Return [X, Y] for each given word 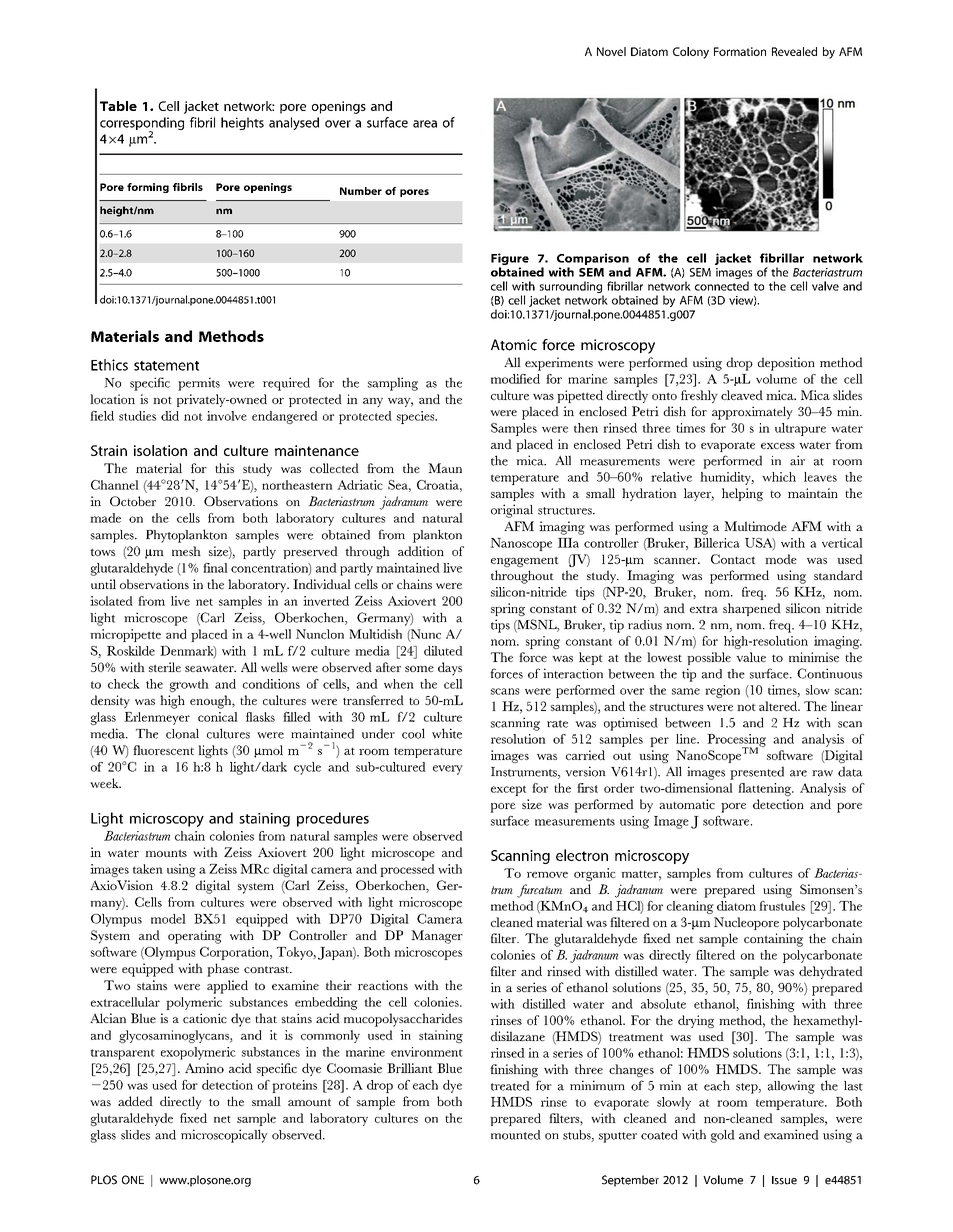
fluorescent [163, 750]
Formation [740, 51]
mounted [515, 1135]
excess [778, 446]
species [417, 417]
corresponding [142, 125]
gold [722, 1136]
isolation [160, 450]
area [425, 124]
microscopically [224, 1136]
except [509, 790]
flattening [766, 789]
